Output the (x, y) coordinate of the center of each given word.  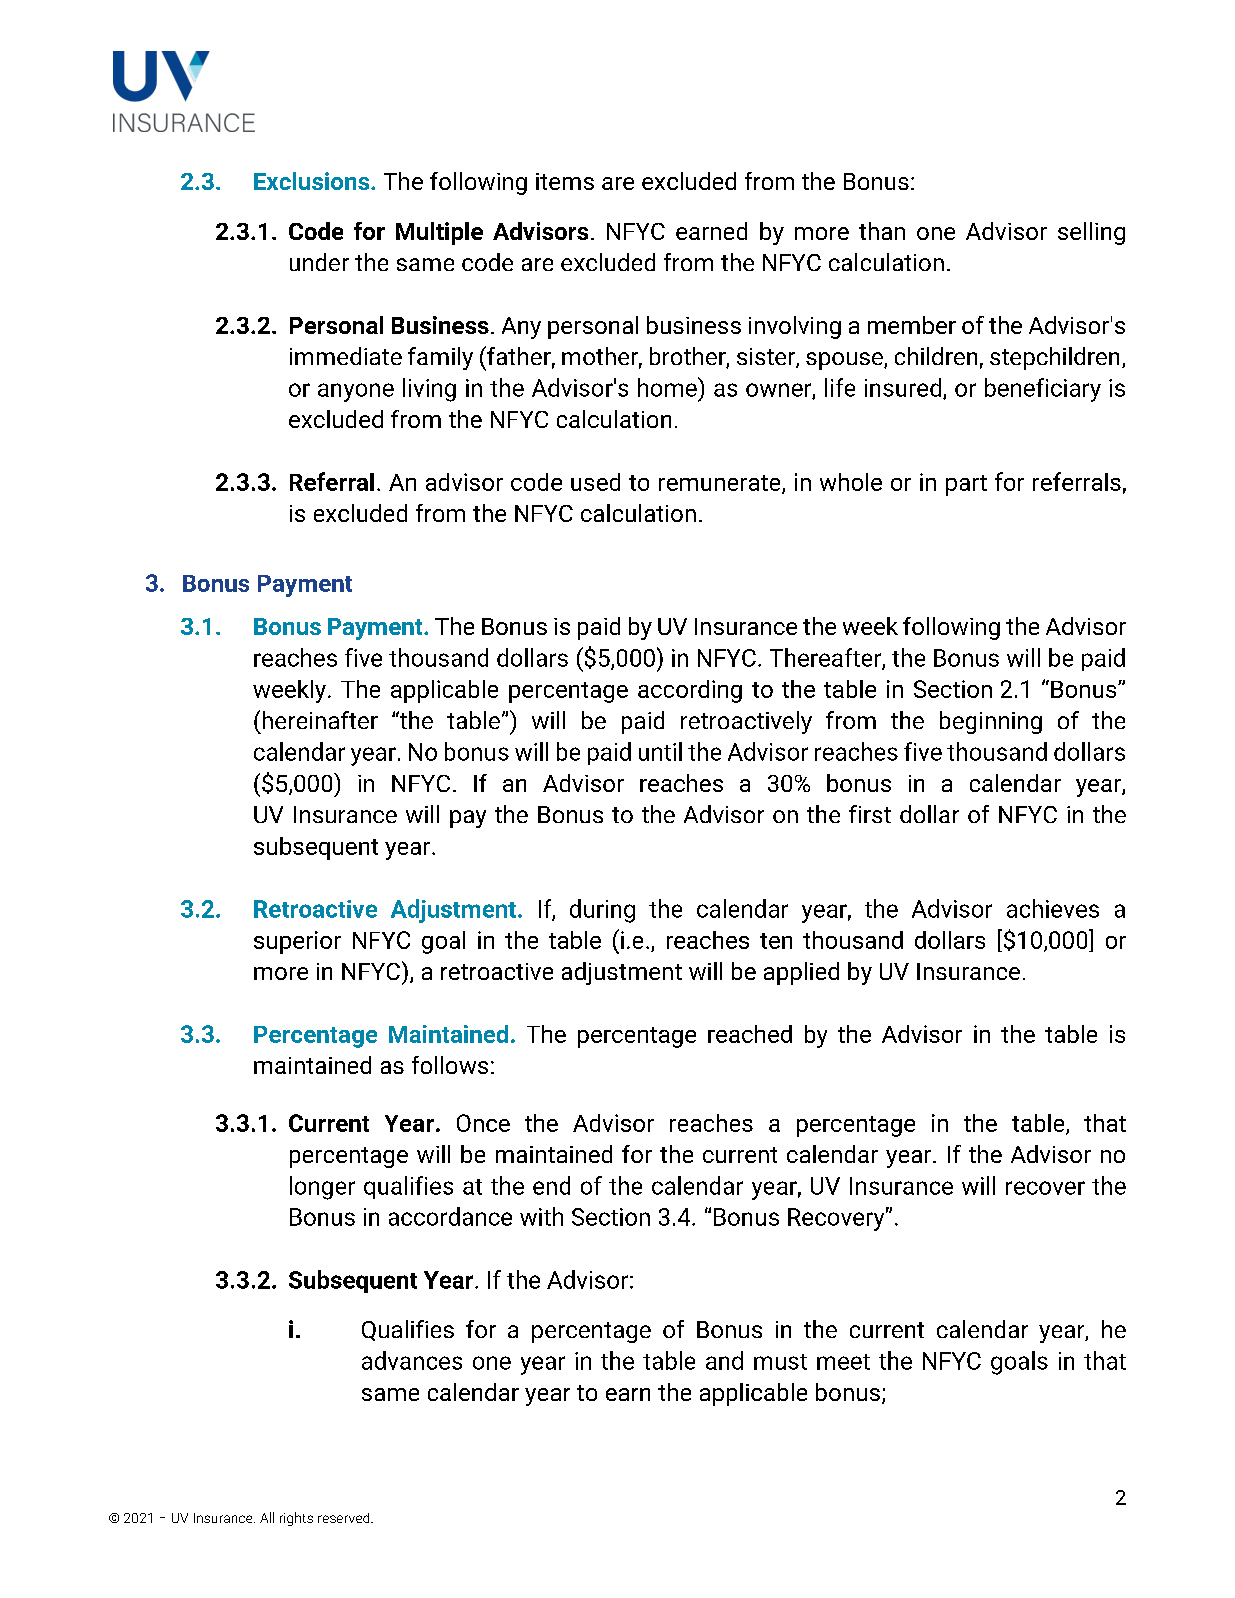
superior (297, 942)
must (780, 1362)
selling (1091, 233)
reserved (345, 1518)
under (319, 262)
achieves (1053, 908)
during (602, 911)
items (565, 181)
